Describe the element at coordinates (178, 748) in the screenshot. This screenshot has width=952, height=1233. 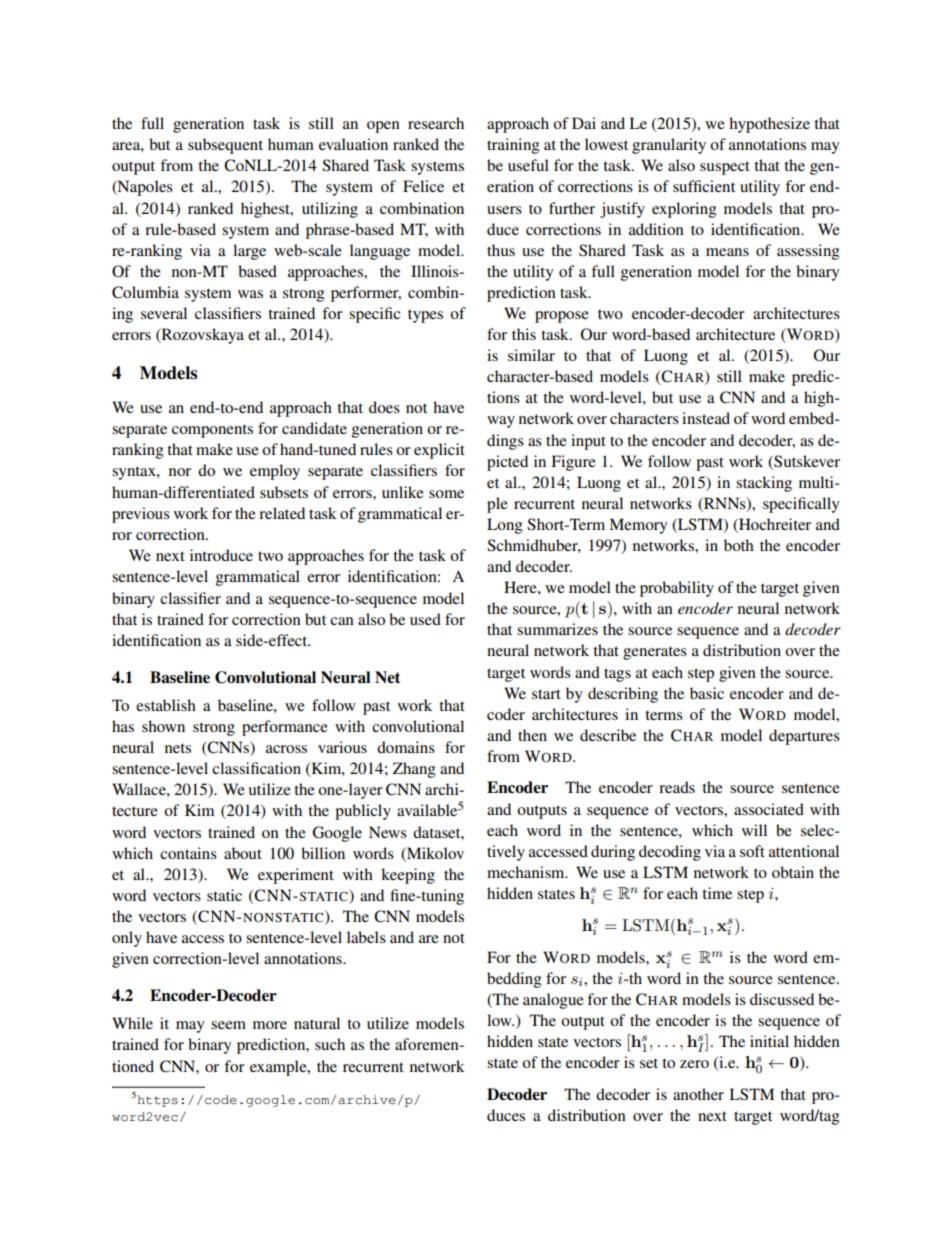
I see `nets` at that location.
